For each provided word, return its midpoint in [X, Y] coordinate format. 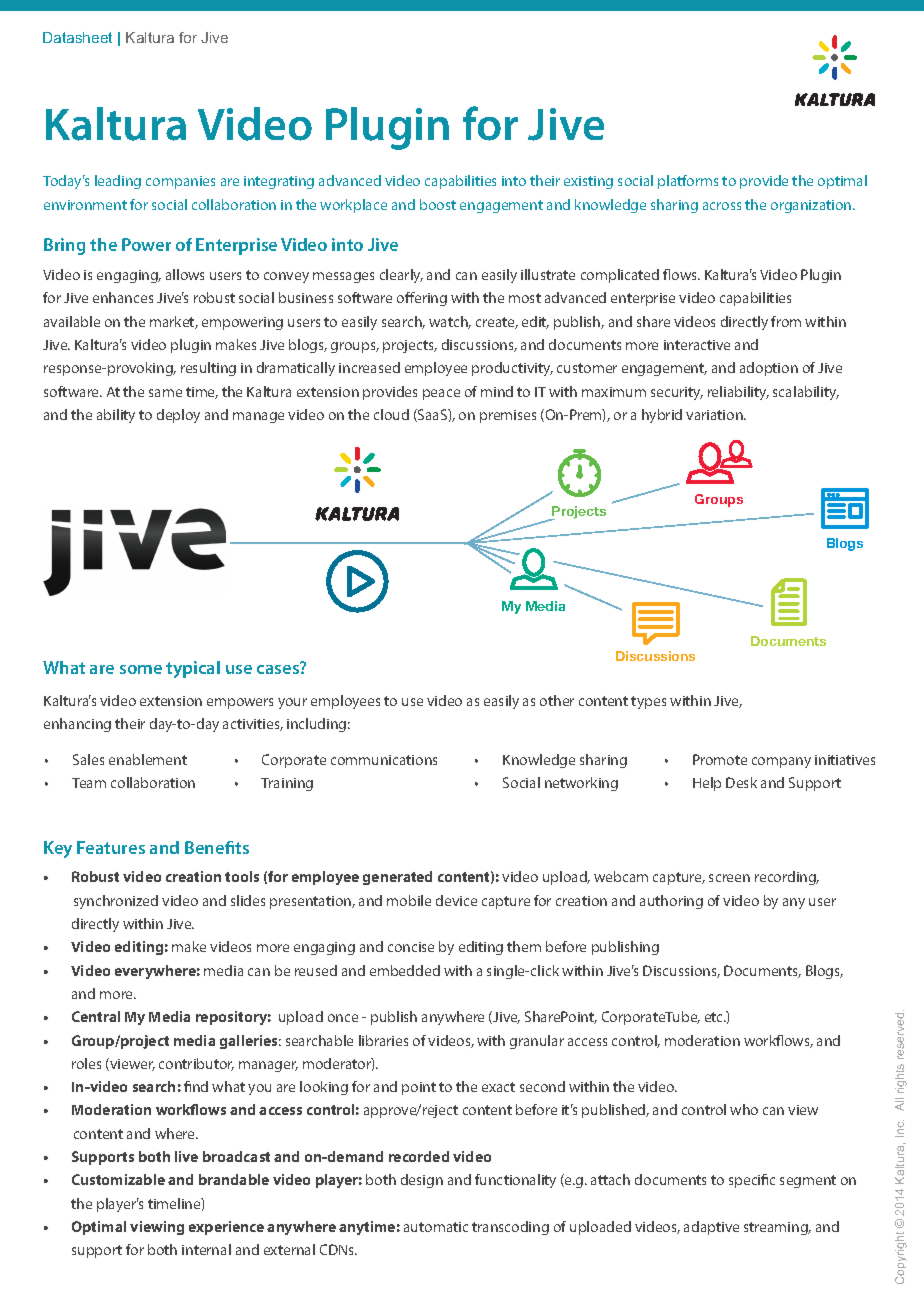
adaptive [711, 1228]
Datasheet [77, 37]
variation [715, 415]
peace [441, 394]
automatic [436, 1227]
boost [438, 204]
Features [111, 847]
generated [397, 878]
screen [729, 878]
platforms [688, 182]
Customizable [118, 1179]
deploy [178, 416]
